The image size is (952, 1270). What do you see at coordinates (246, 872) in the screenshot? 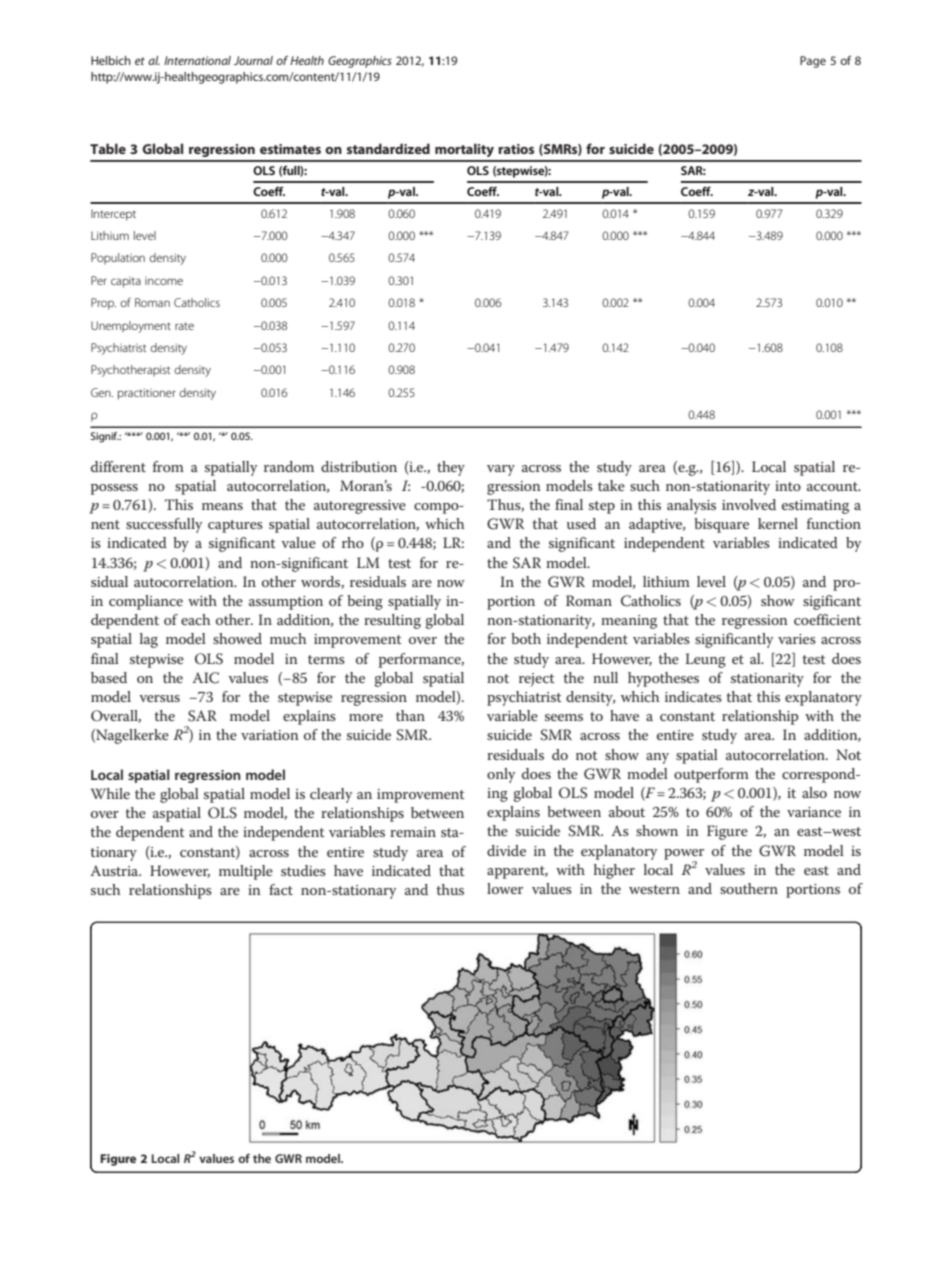
I see `multiple` at bounding box center [246, 872].
